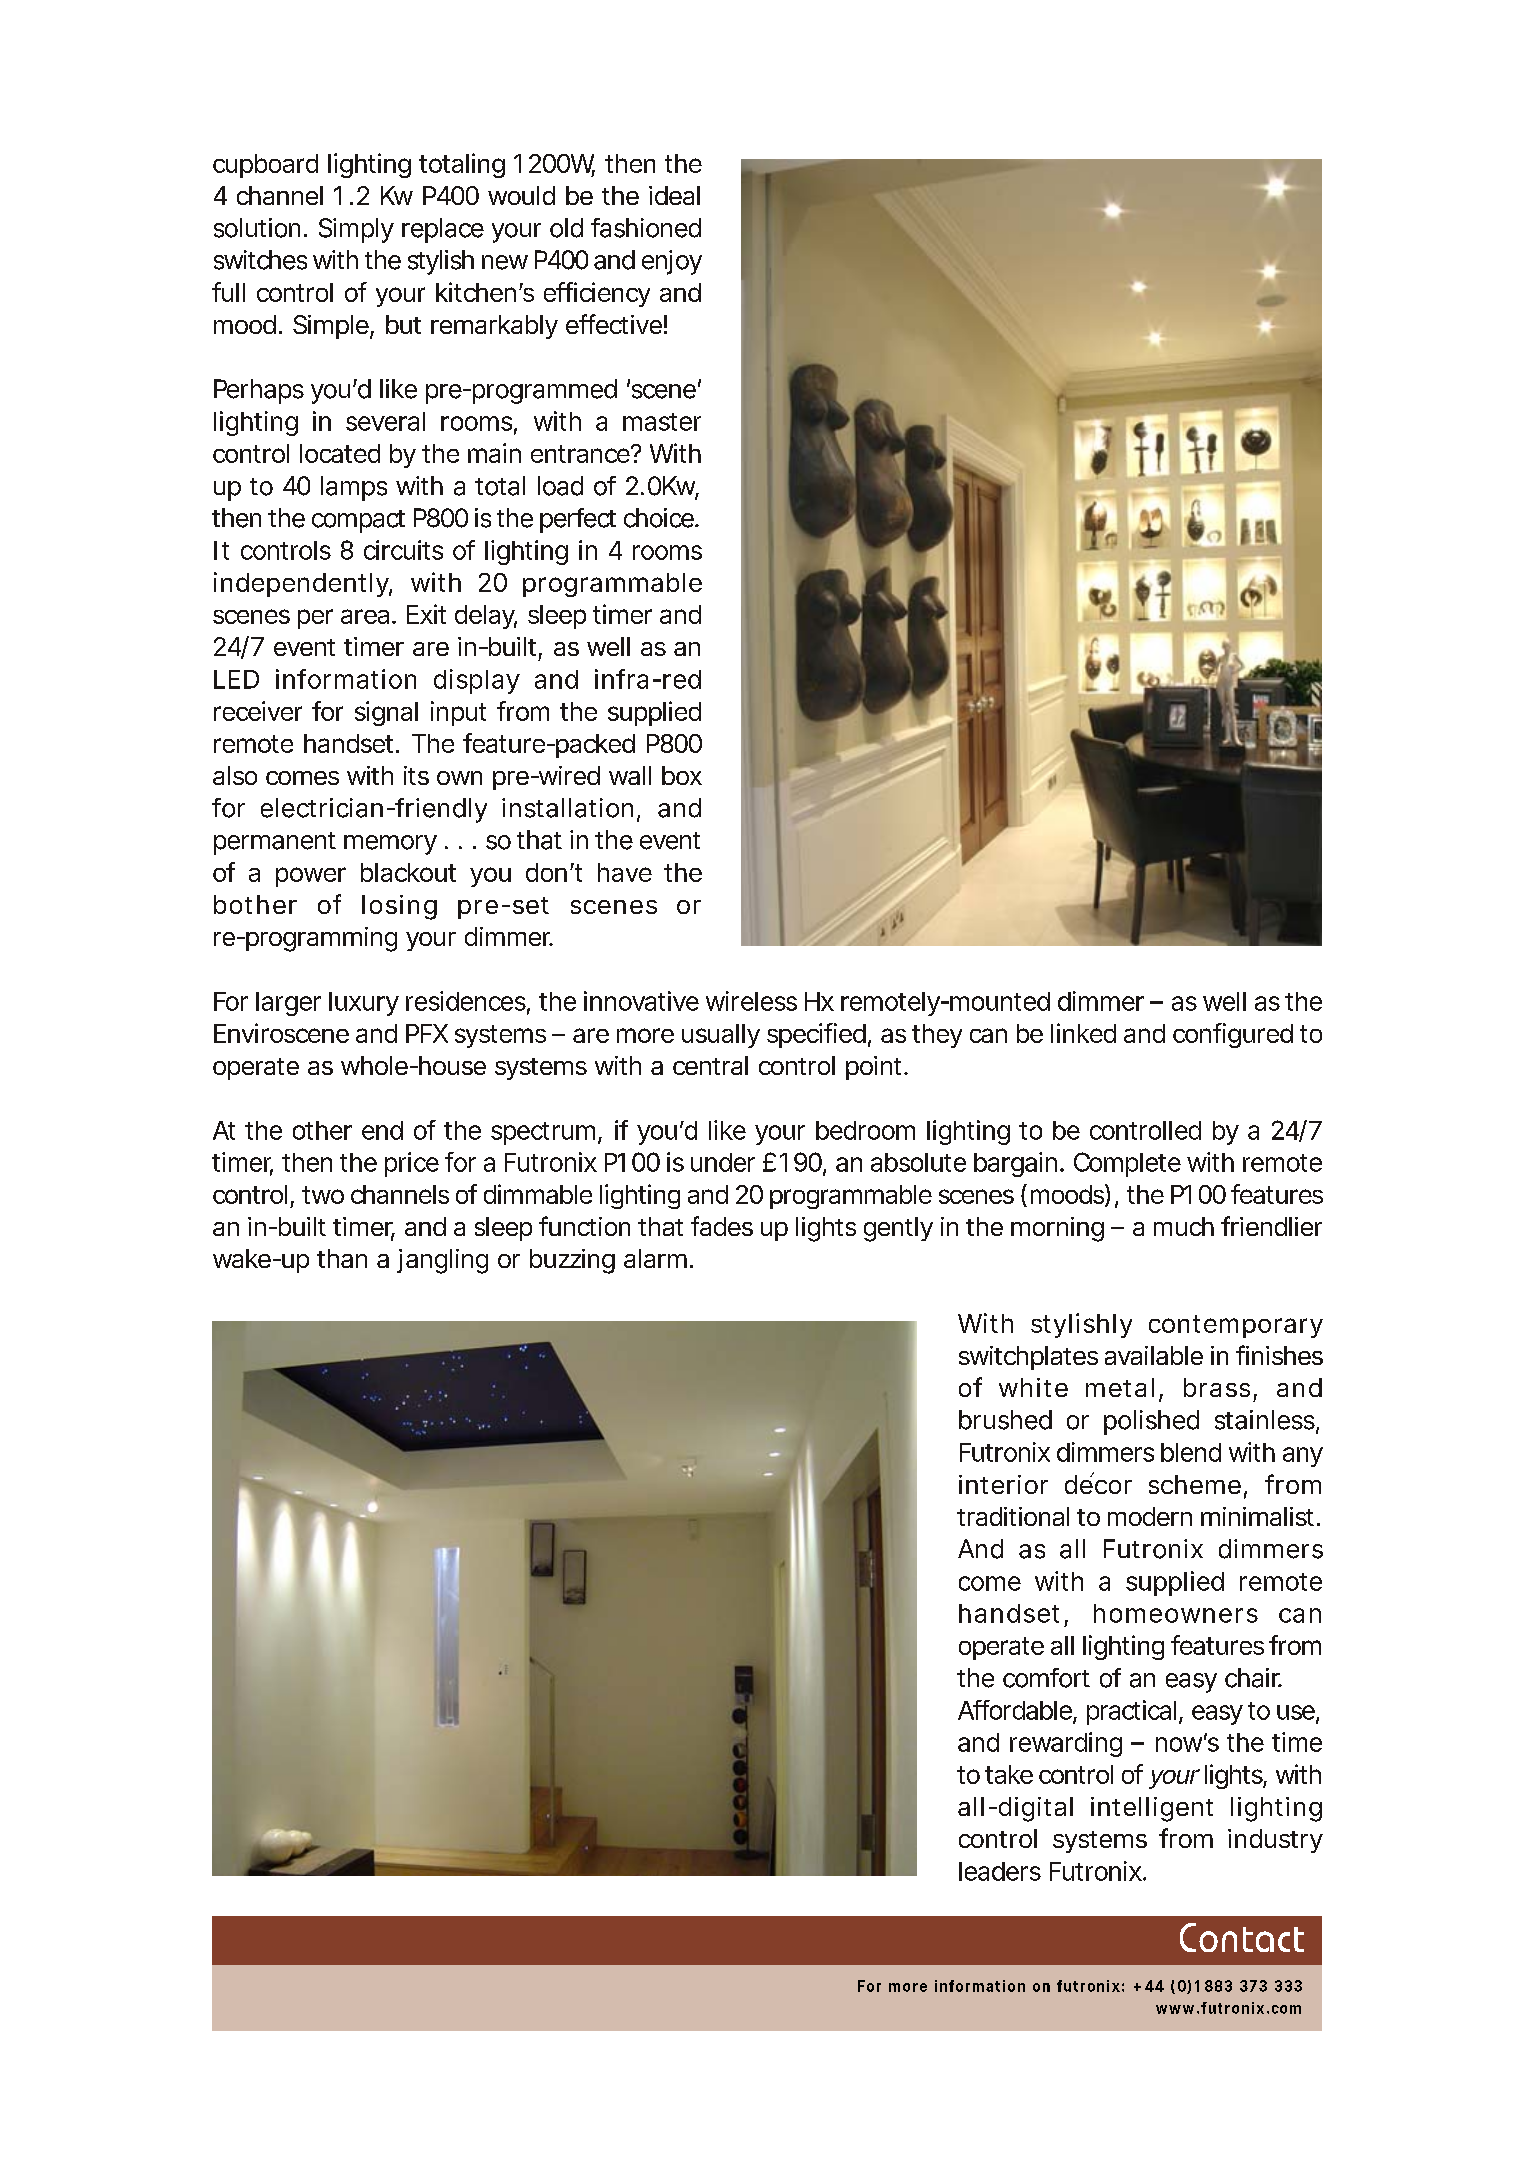  What do you see at coordinates (672, 262) in the document?
I see `enjoy` at bounding box center [672, 262].
